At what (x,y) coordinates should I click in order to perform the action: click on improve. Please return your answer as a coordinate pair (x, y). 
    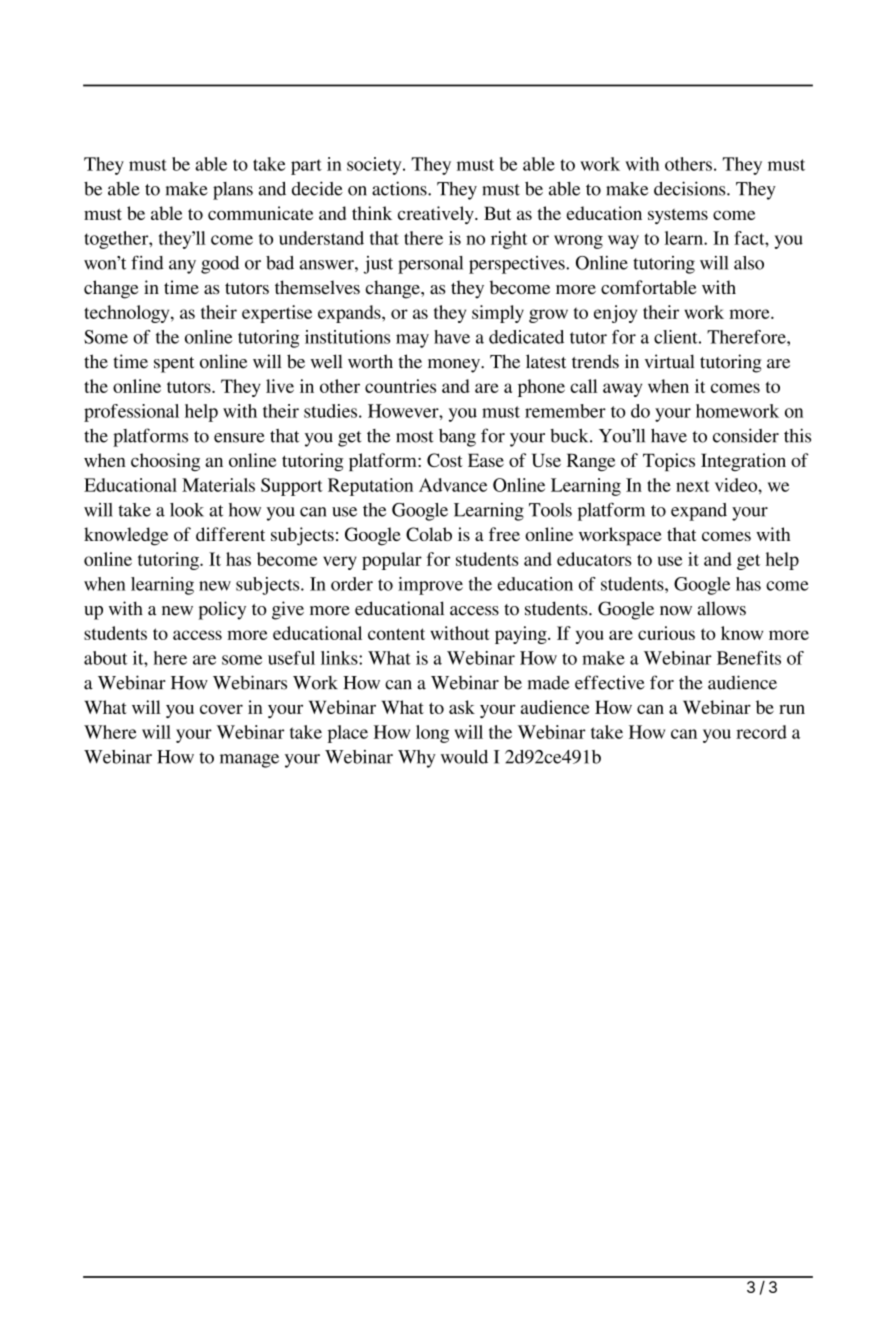
    Looking at the image, I should click on (430, 586).
